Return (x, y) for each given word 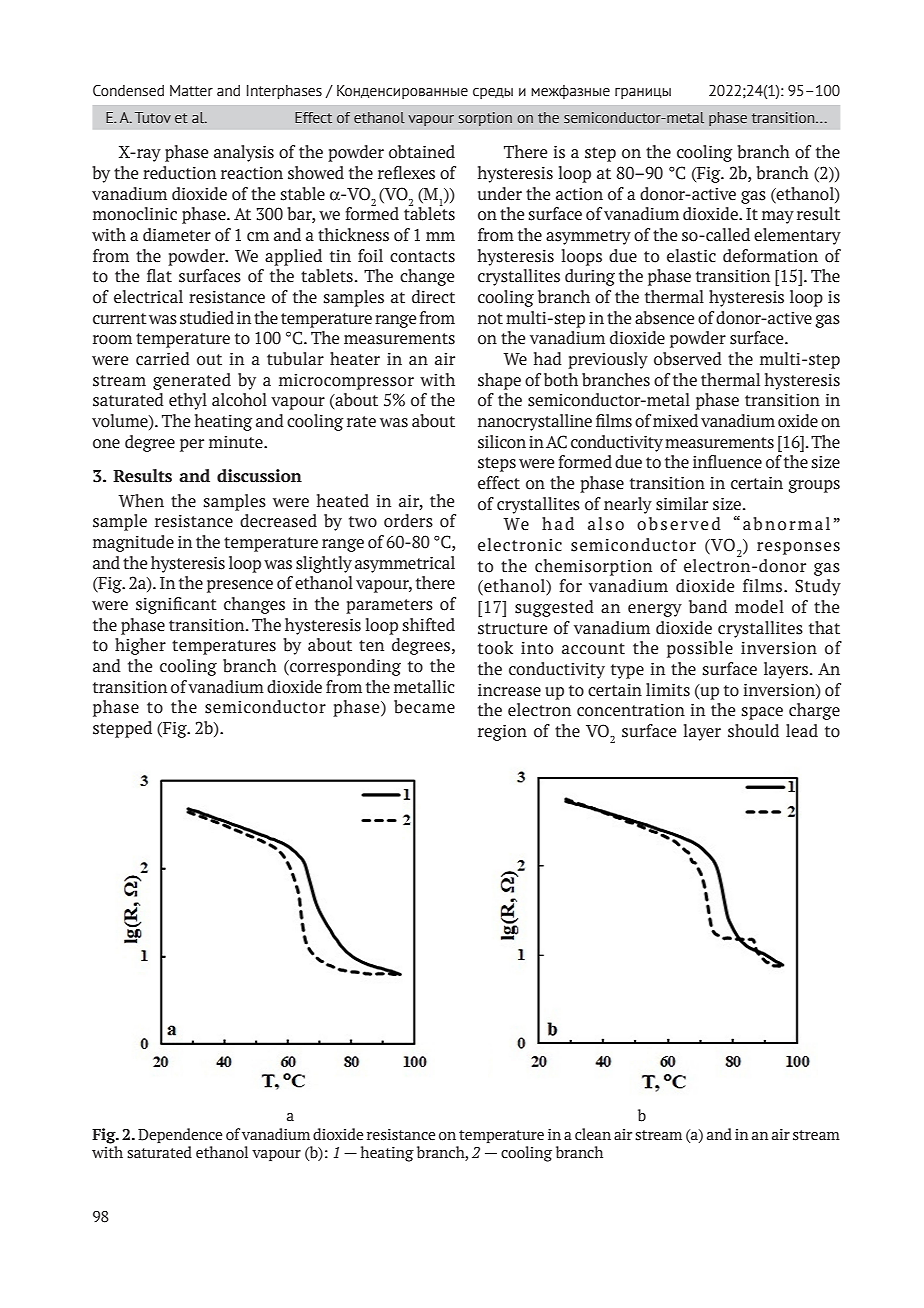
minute (237, 442)
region (502, 732)
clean (593, 1134)
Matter (191, 91)
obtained (422, 152)
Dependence (180, 1135)
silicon (502, 442)
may (778, 217)
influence (727, 462)
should (753, 731)
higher (140, 646)
